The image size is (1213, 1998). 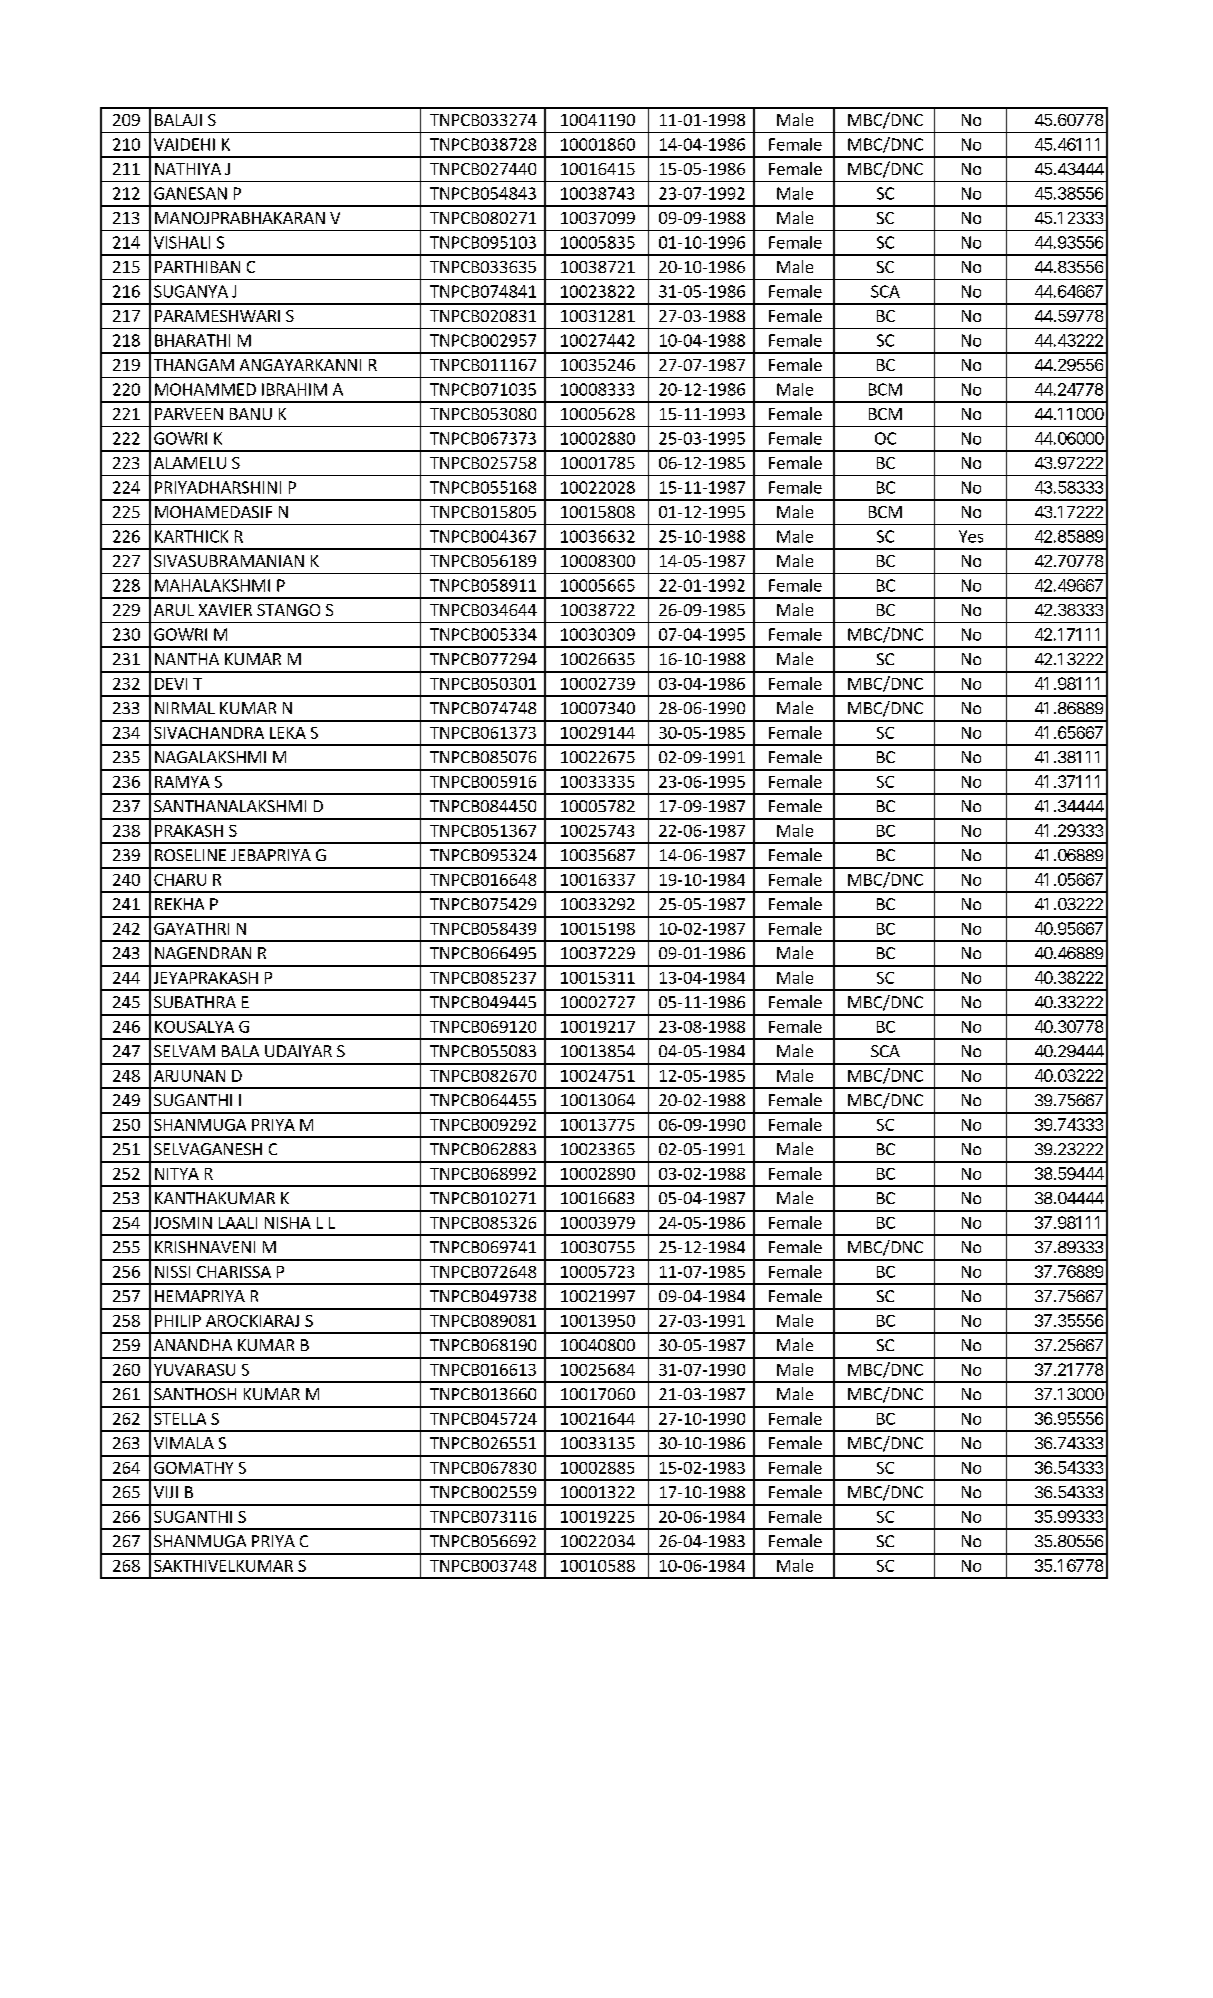 I want to click on STELLA, so click(x=180, y=1419).
